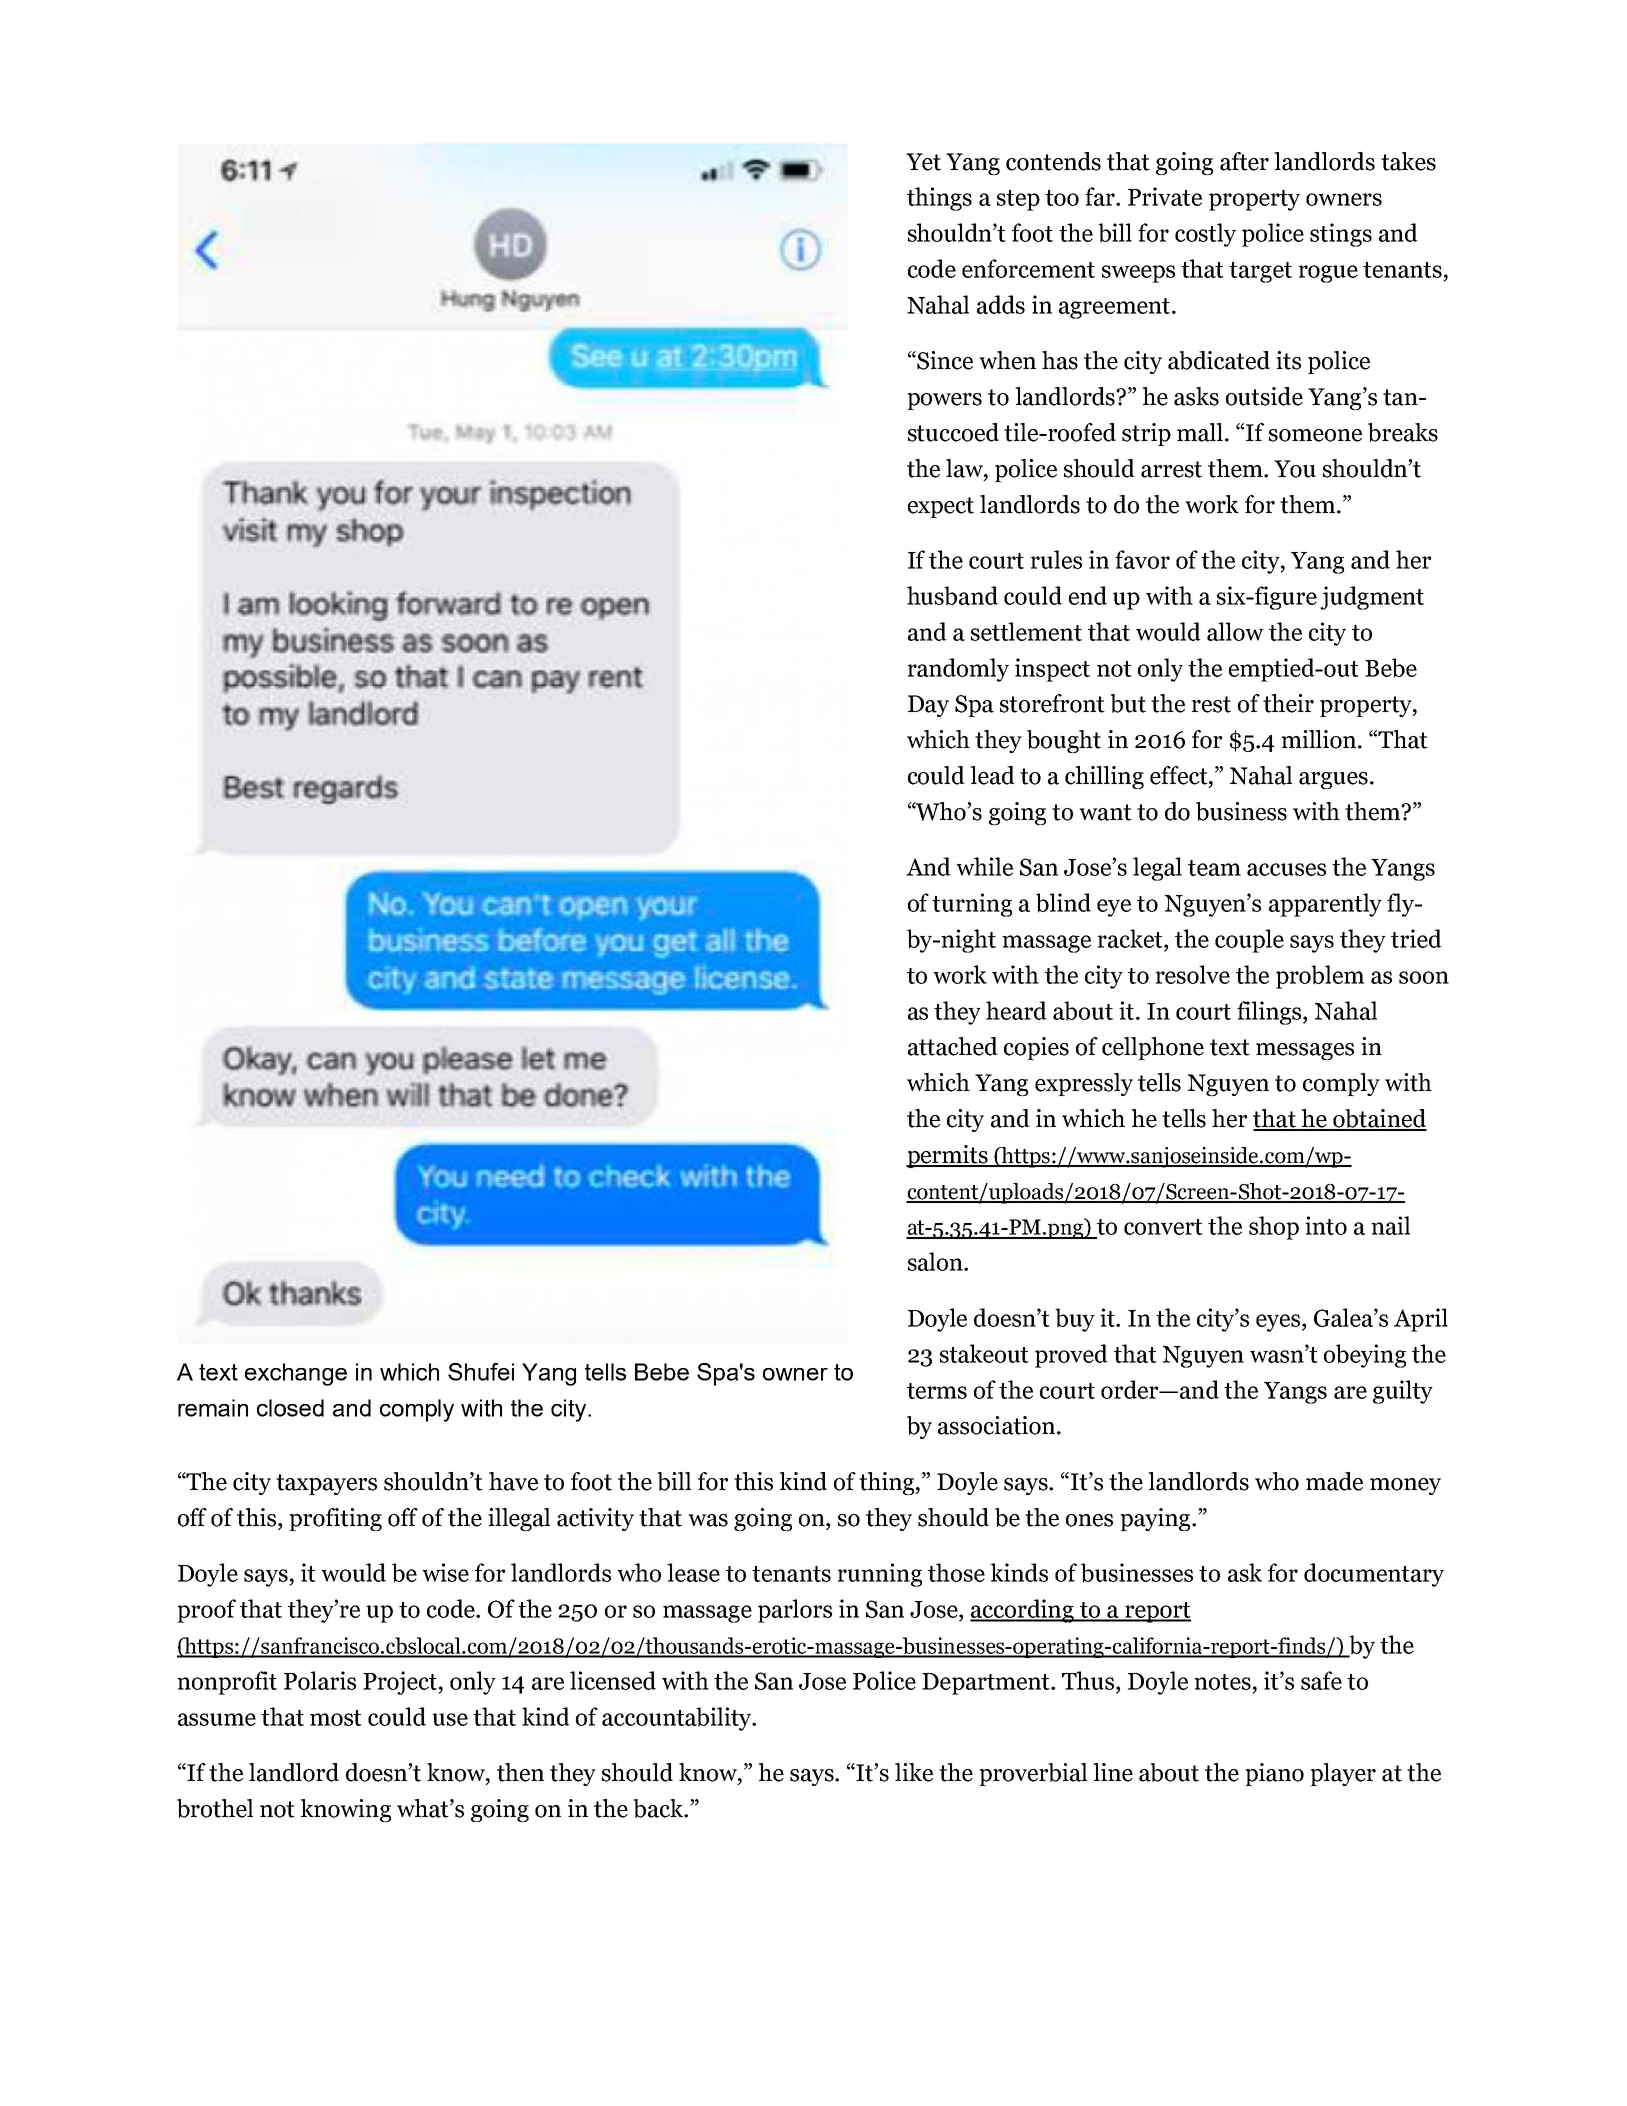  What do you see at coordinates (296, 1374) in the document?
I see `exchange` at bounding box center [296, 1374].
